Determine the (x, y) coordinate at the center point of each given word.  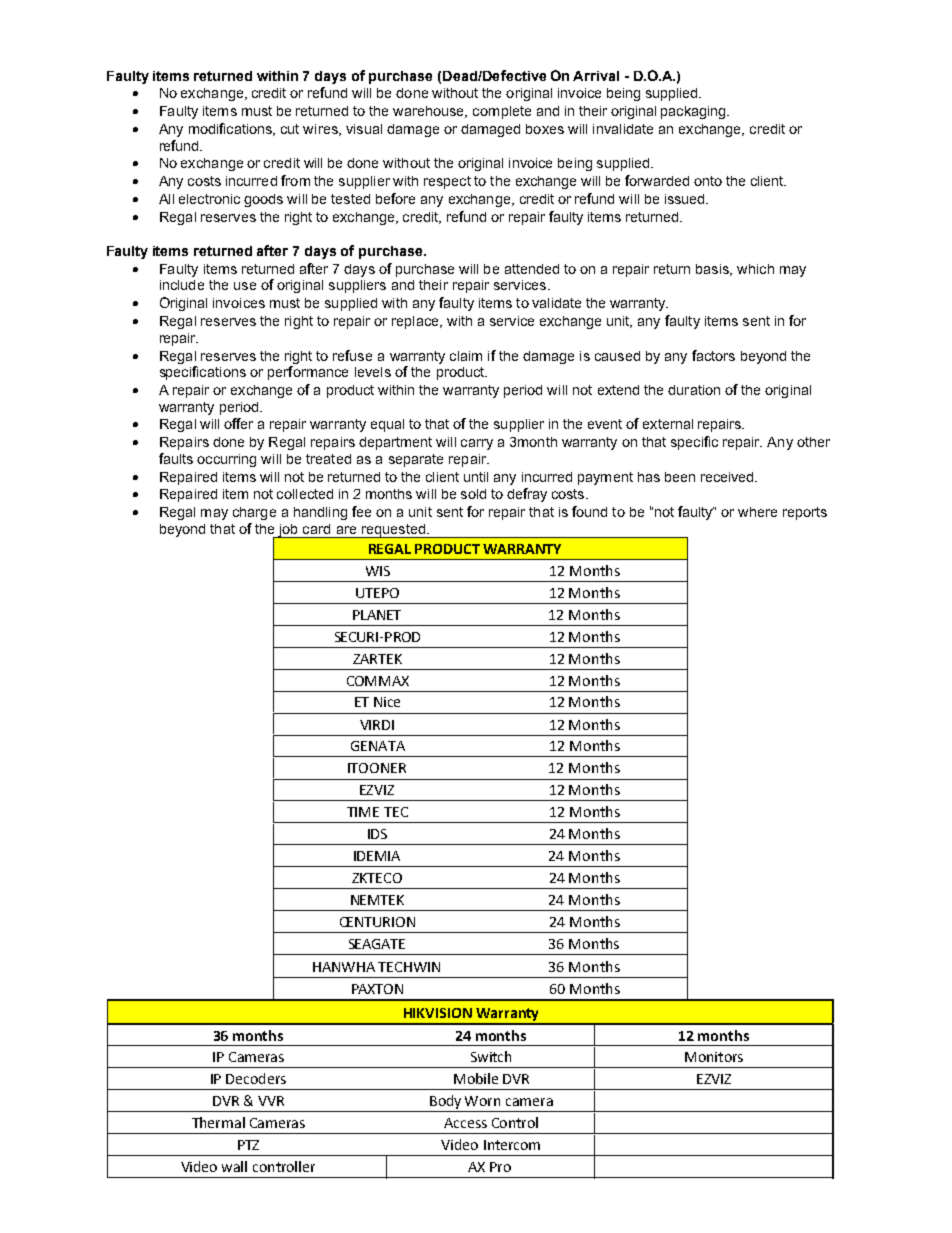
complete (502, 112)
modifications (232, 129)
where (757, 512)
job (288, 531)
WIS (378, 571)
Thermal (218, 1122)
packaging (694, 112)
